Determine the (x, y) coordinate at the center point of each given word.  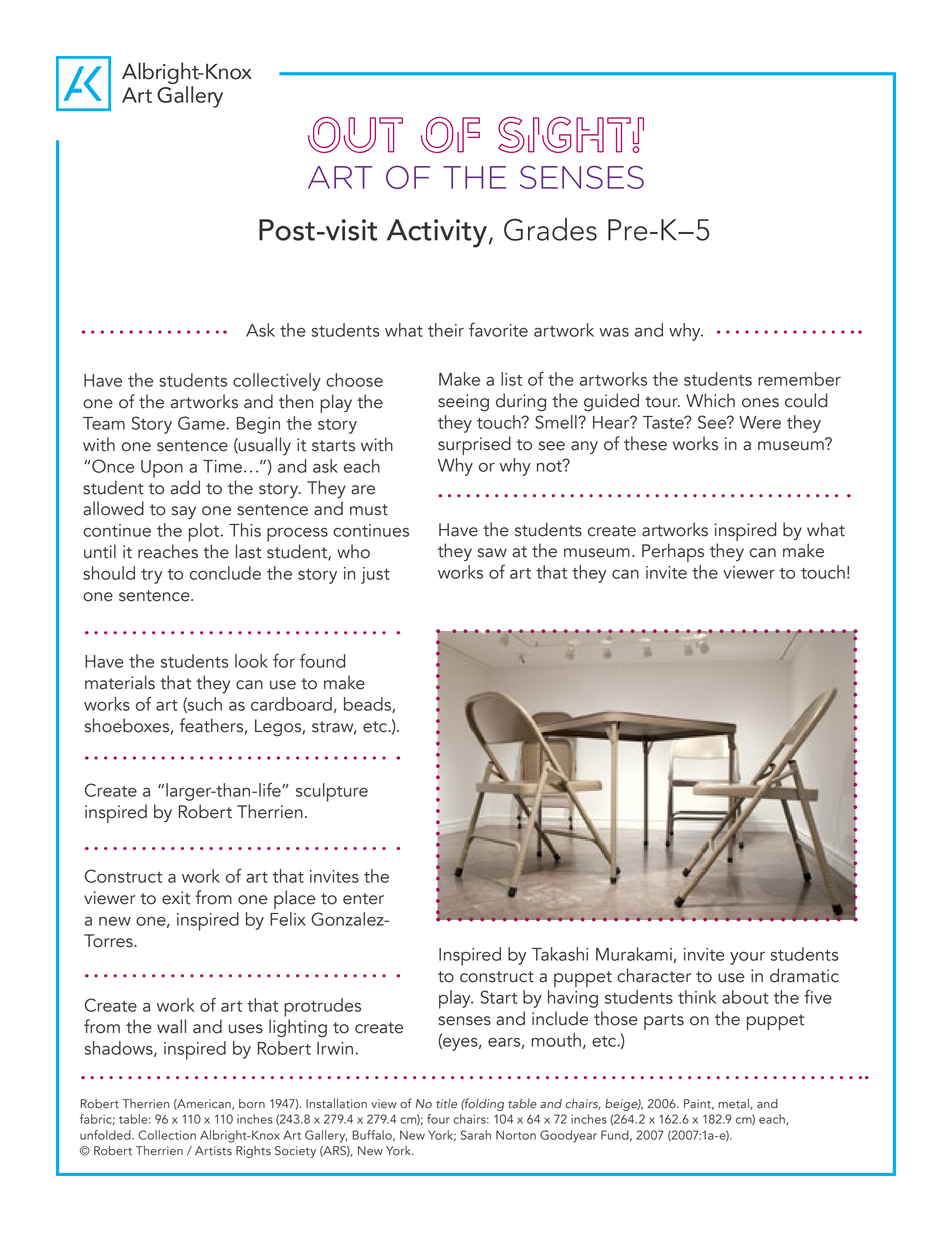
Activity (437, 233)
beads (368, 705)
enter (363, 899)
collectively (277, 382)
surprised (474, 445)
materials (120, 682)
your (747, 958)
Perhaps (673, 552)
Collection (167, 1135)
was (614, 332)
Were (760, 422)
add (185, 487)
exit (176, 898)
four (438, 1119)
